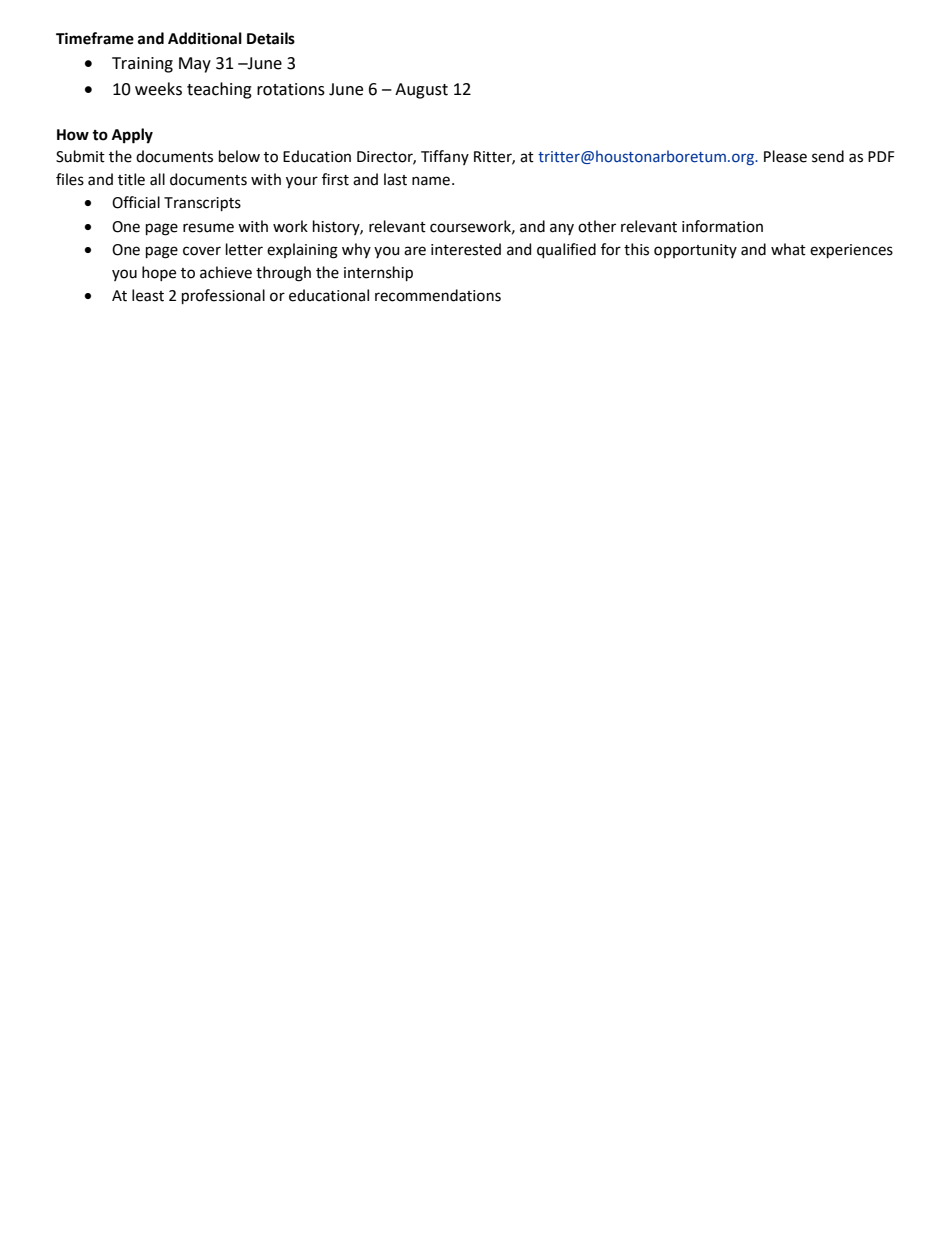 This screenshot has width=952, height=1233. I want to click on Please, so click(785, 156).
